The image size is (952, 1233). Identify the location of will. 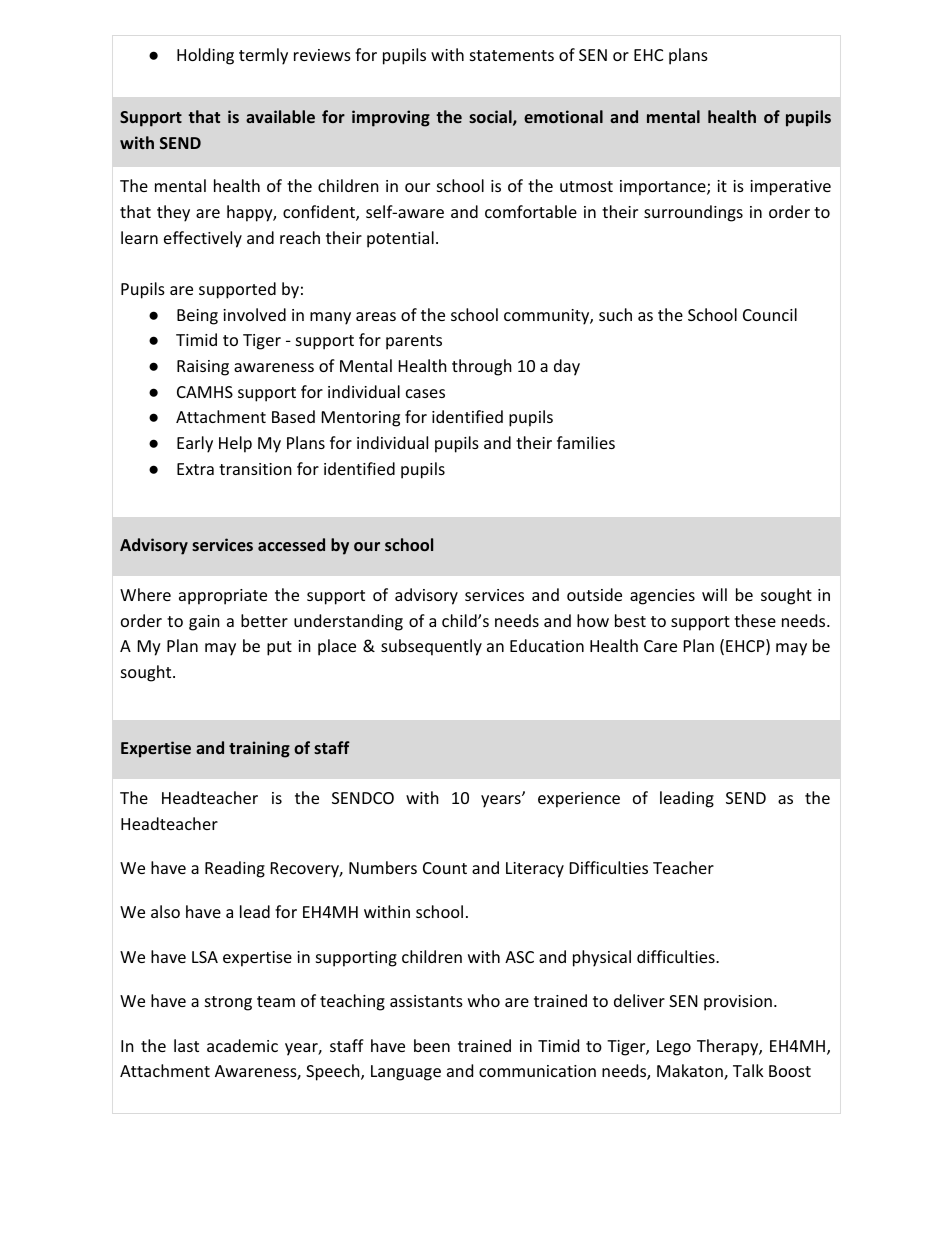
(714, 594).
